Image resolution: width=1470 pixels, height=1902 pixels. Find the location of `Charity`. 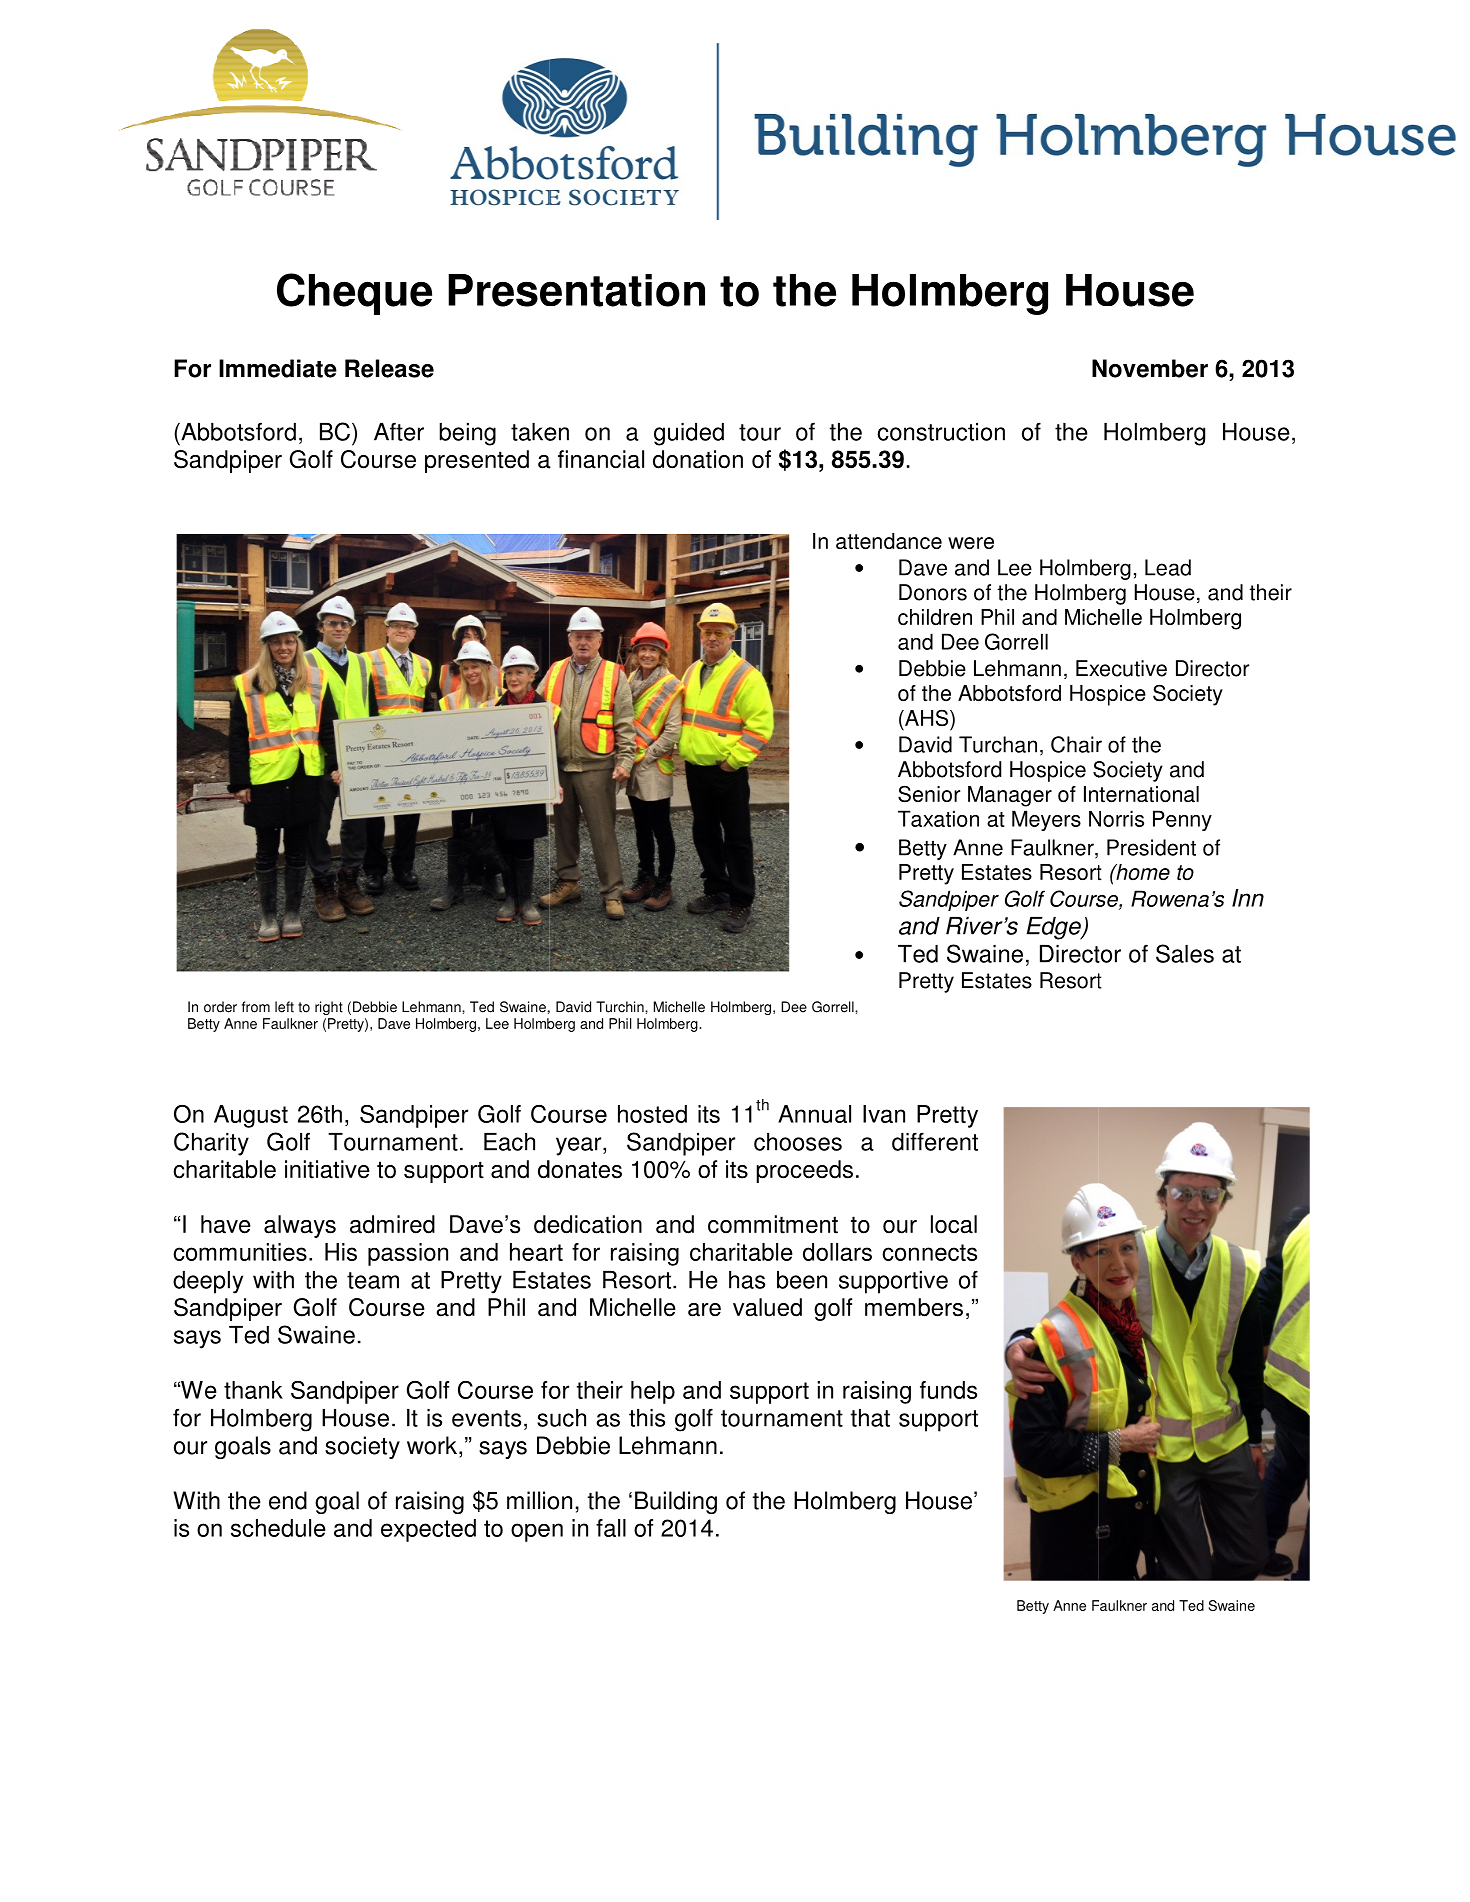

Charity is located at coordinates (211, 1144).
